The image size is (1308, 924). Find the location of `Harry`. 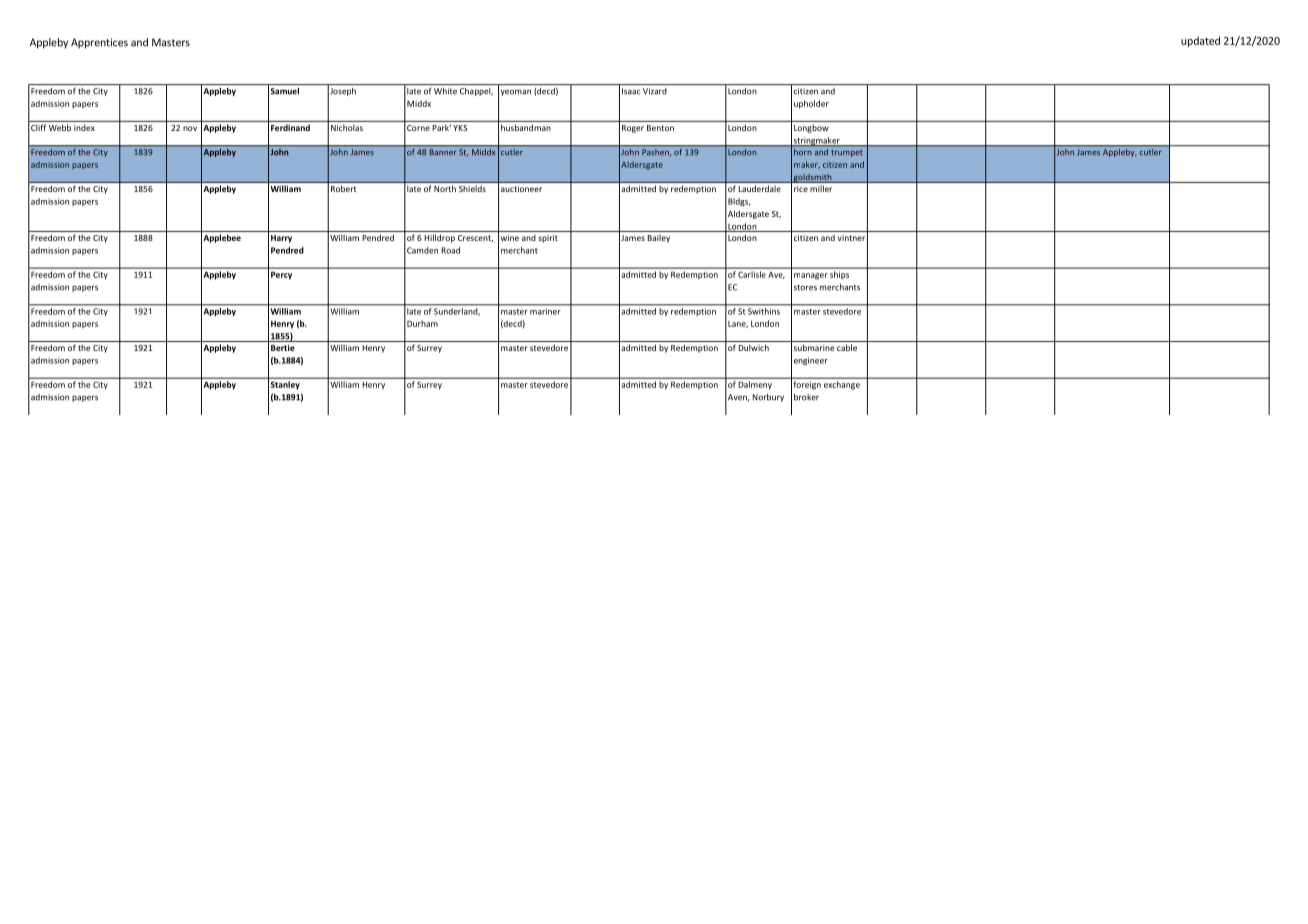

Harry is located at coordinates (281, 239).
